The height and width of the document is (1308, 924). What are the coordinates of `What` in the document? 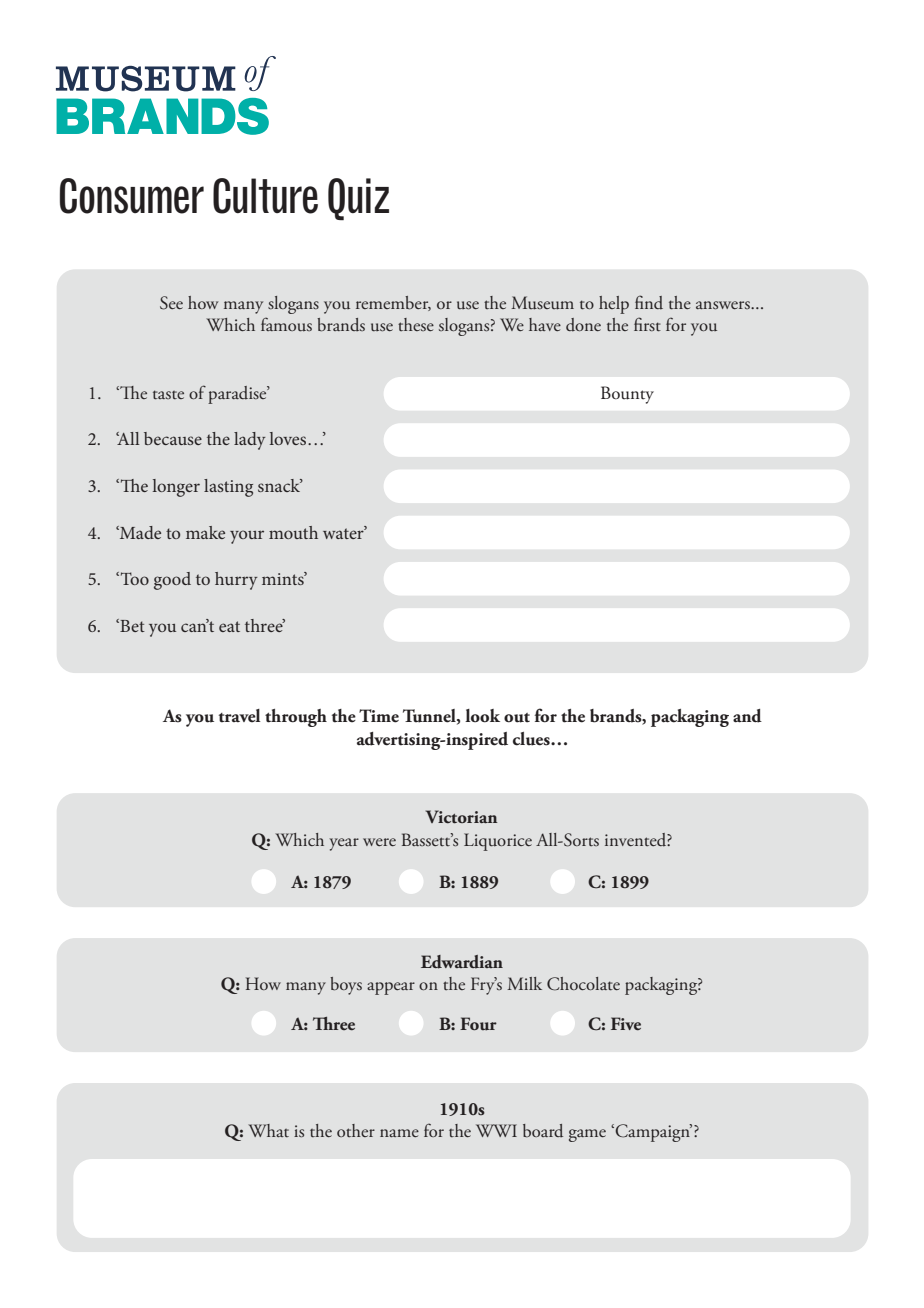 It's located at (268, 1130).
